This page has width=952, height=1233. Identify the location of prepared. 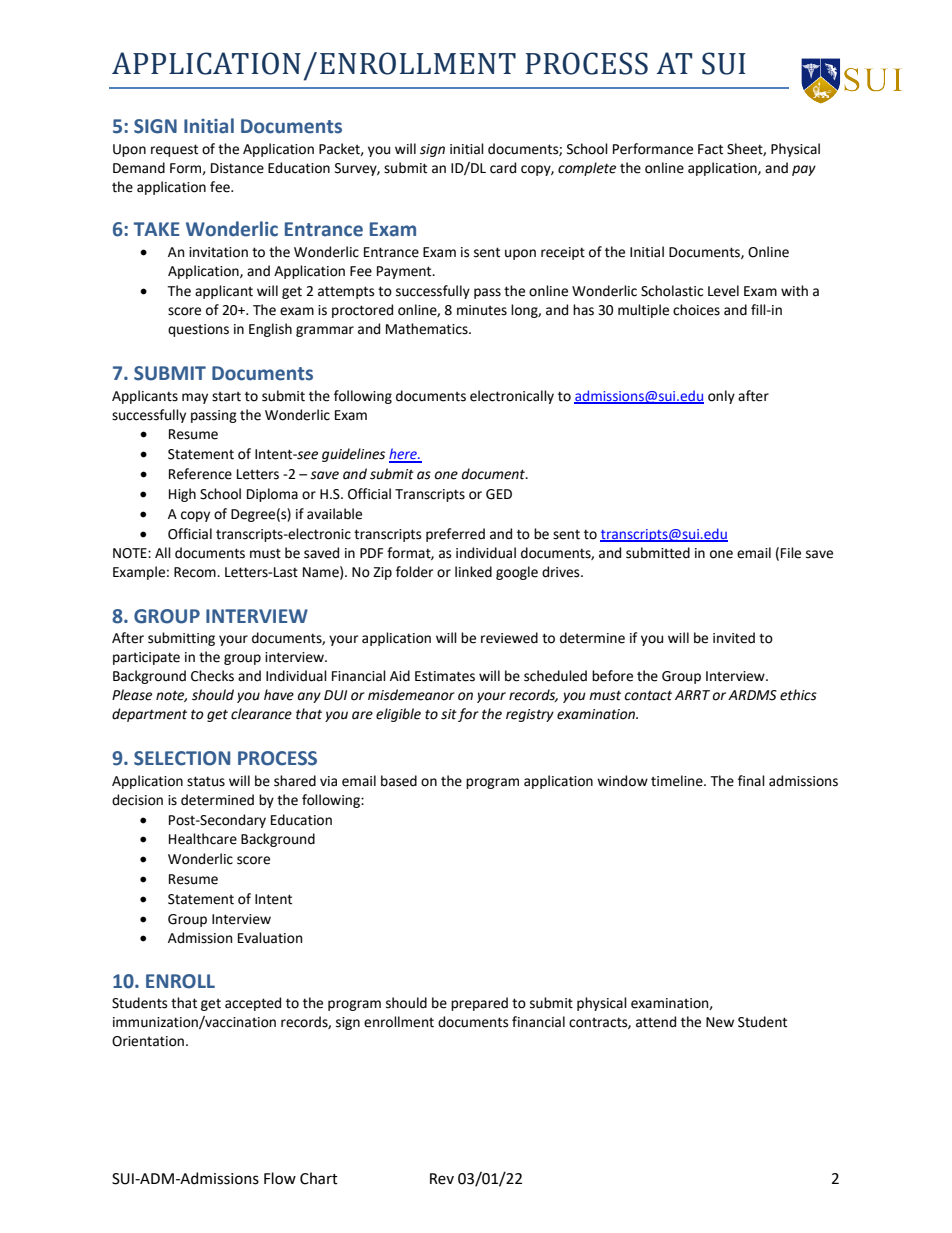
(479, 1004).
